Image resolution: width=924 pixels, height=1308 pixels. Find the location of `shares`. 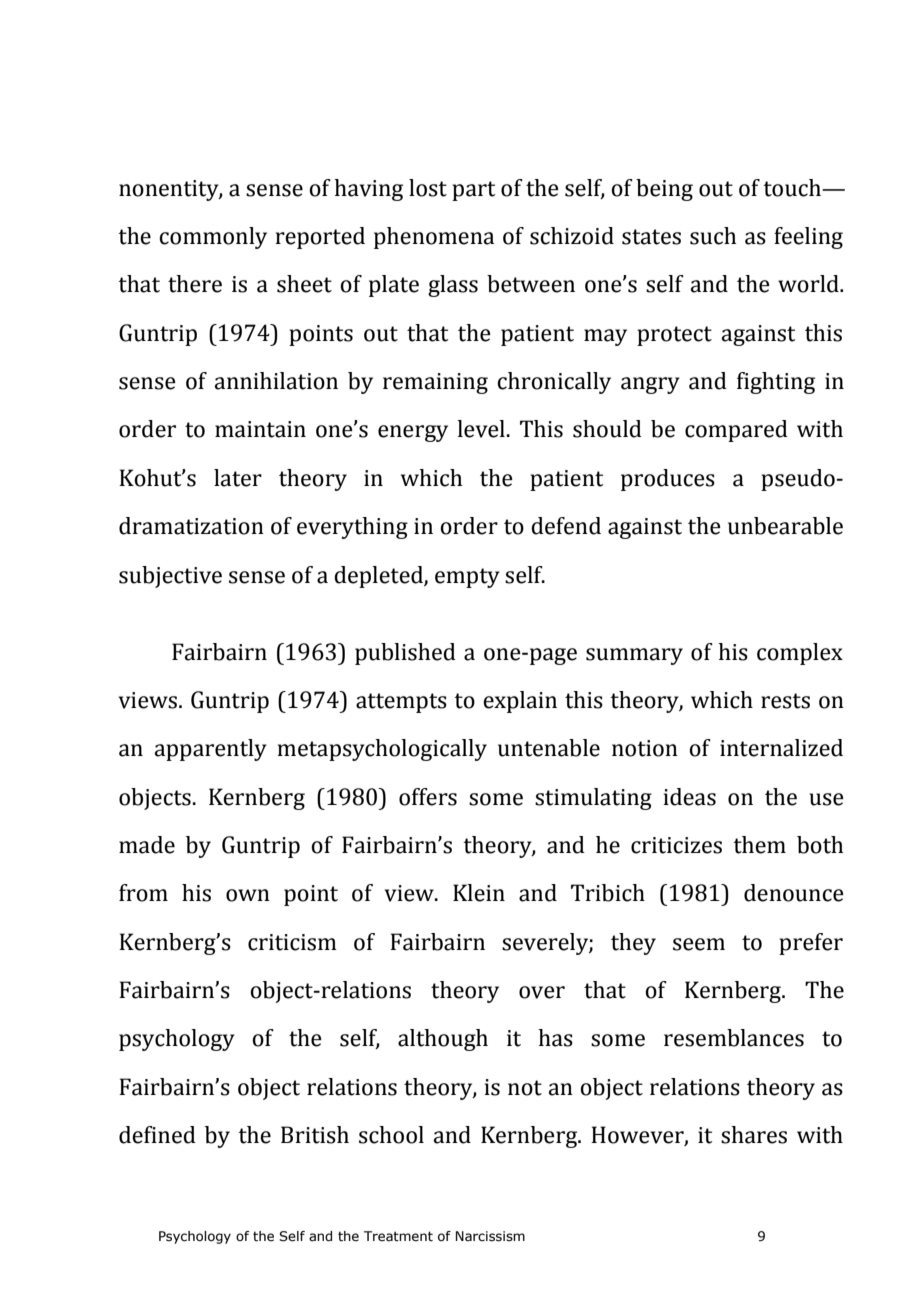

shares is located at coordinates (754, 1135).
